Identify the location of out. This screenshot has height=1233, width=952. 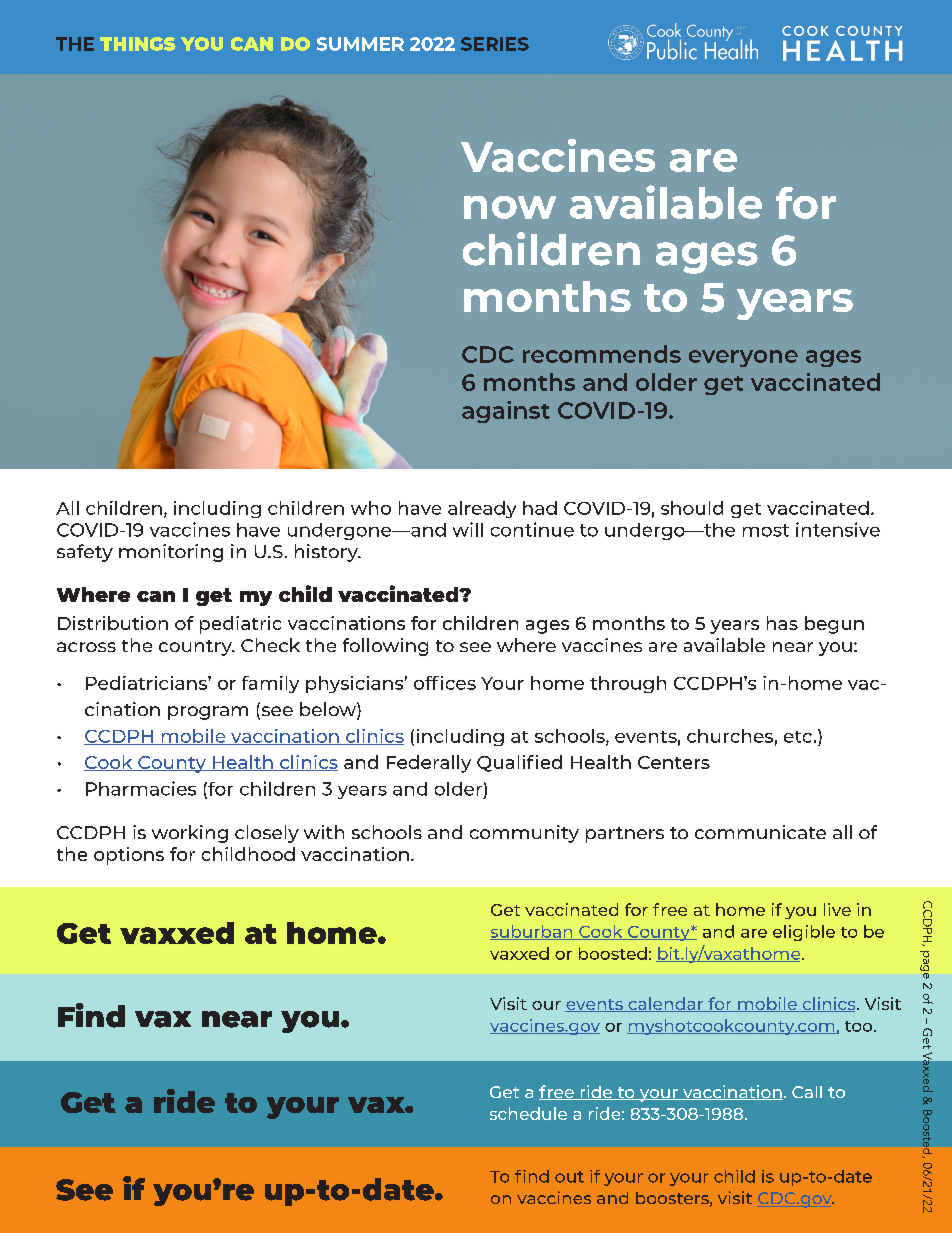
(569, 1177).
